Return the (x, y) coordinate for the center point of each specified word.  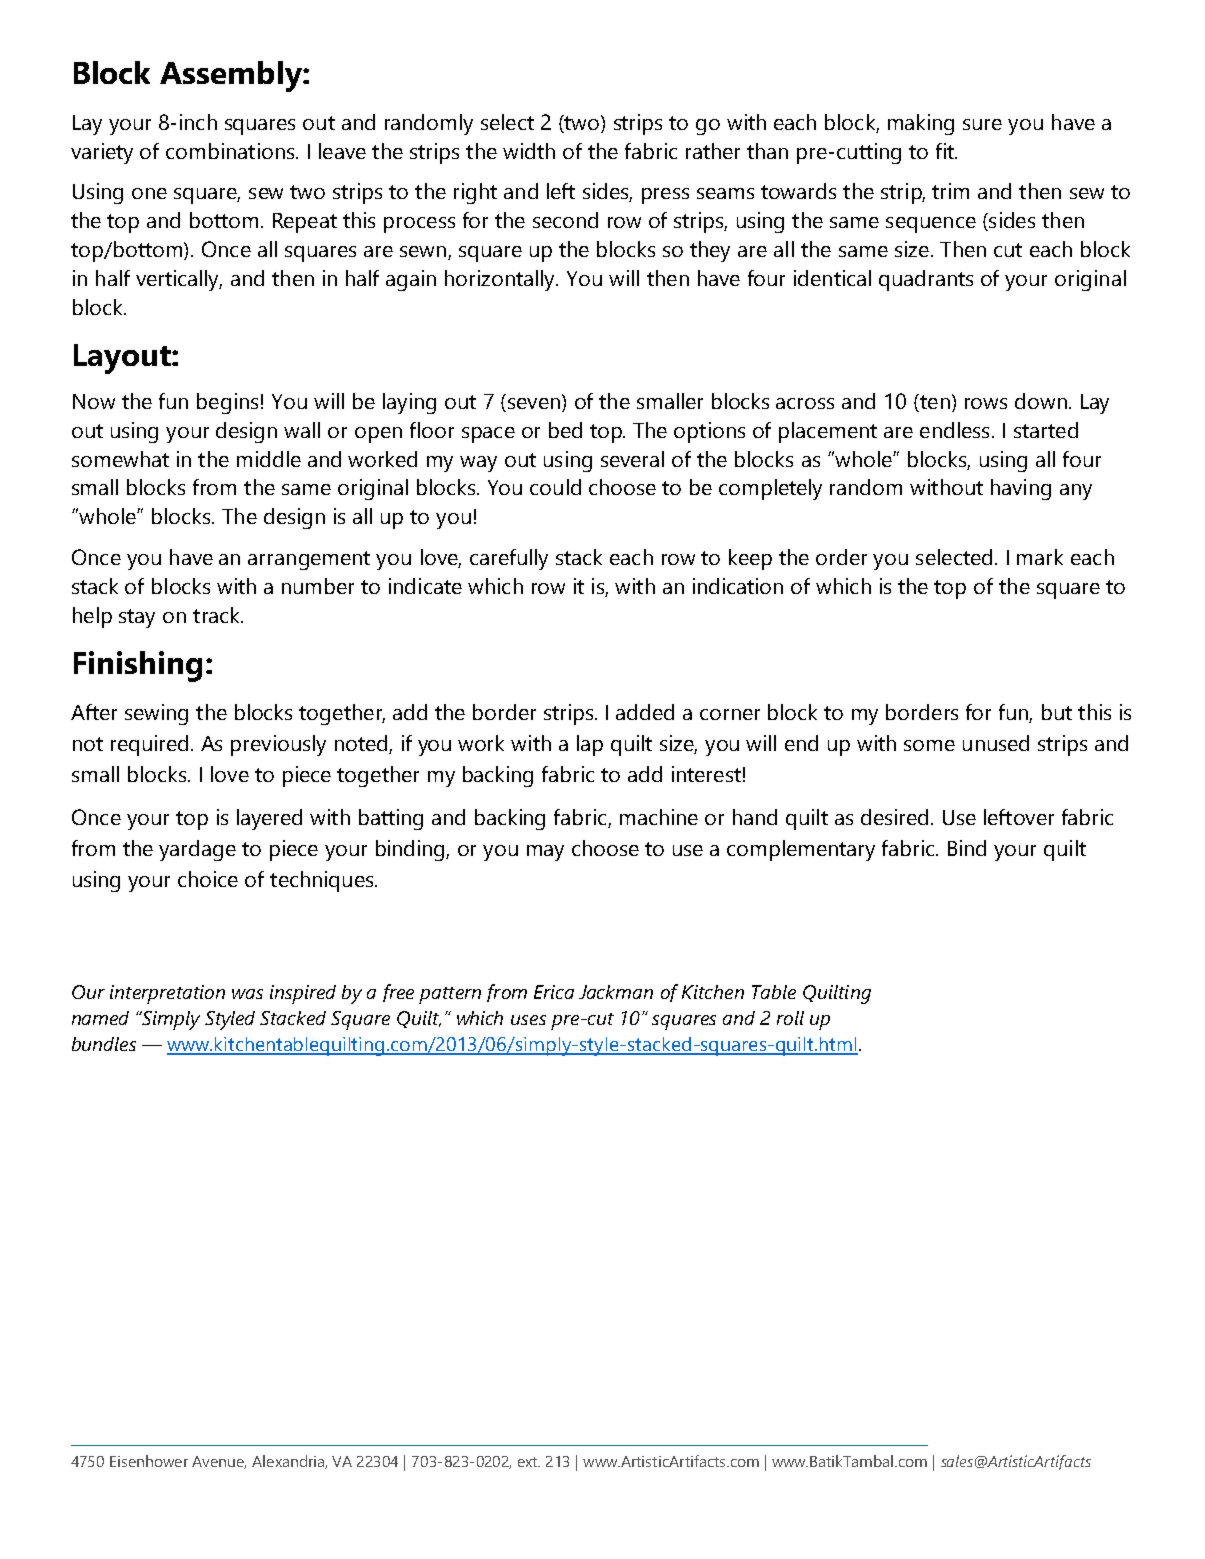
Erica (554, 992)
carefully (509, 559)
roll (790, 1018)
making (921, 124)
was (247, 994)
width (529, 151)
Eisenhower (149, 1461)
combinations (231, 151)
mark (1040, 557)
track (217, 615)
